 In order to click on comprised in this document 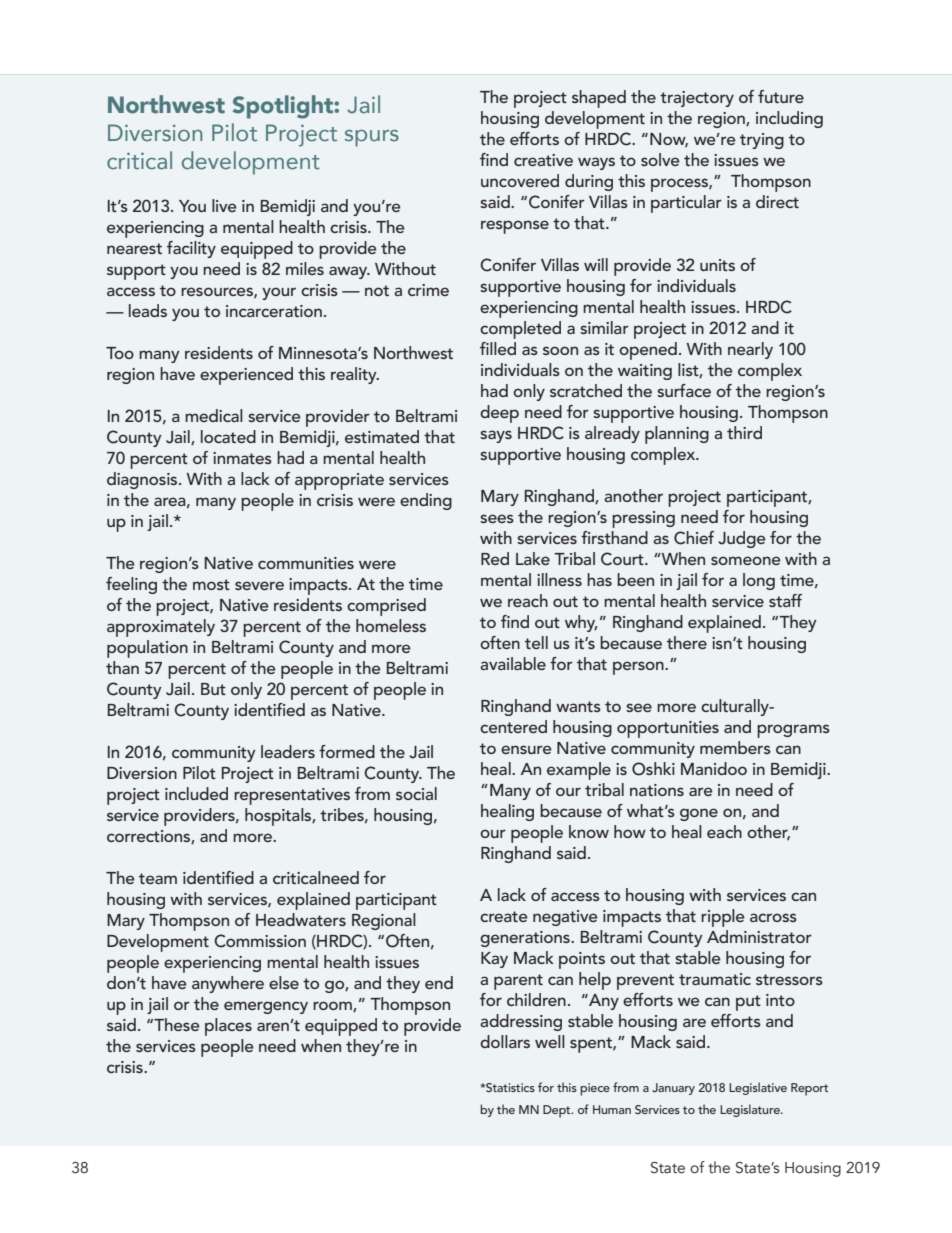, I will do `click(386, 607)`.
